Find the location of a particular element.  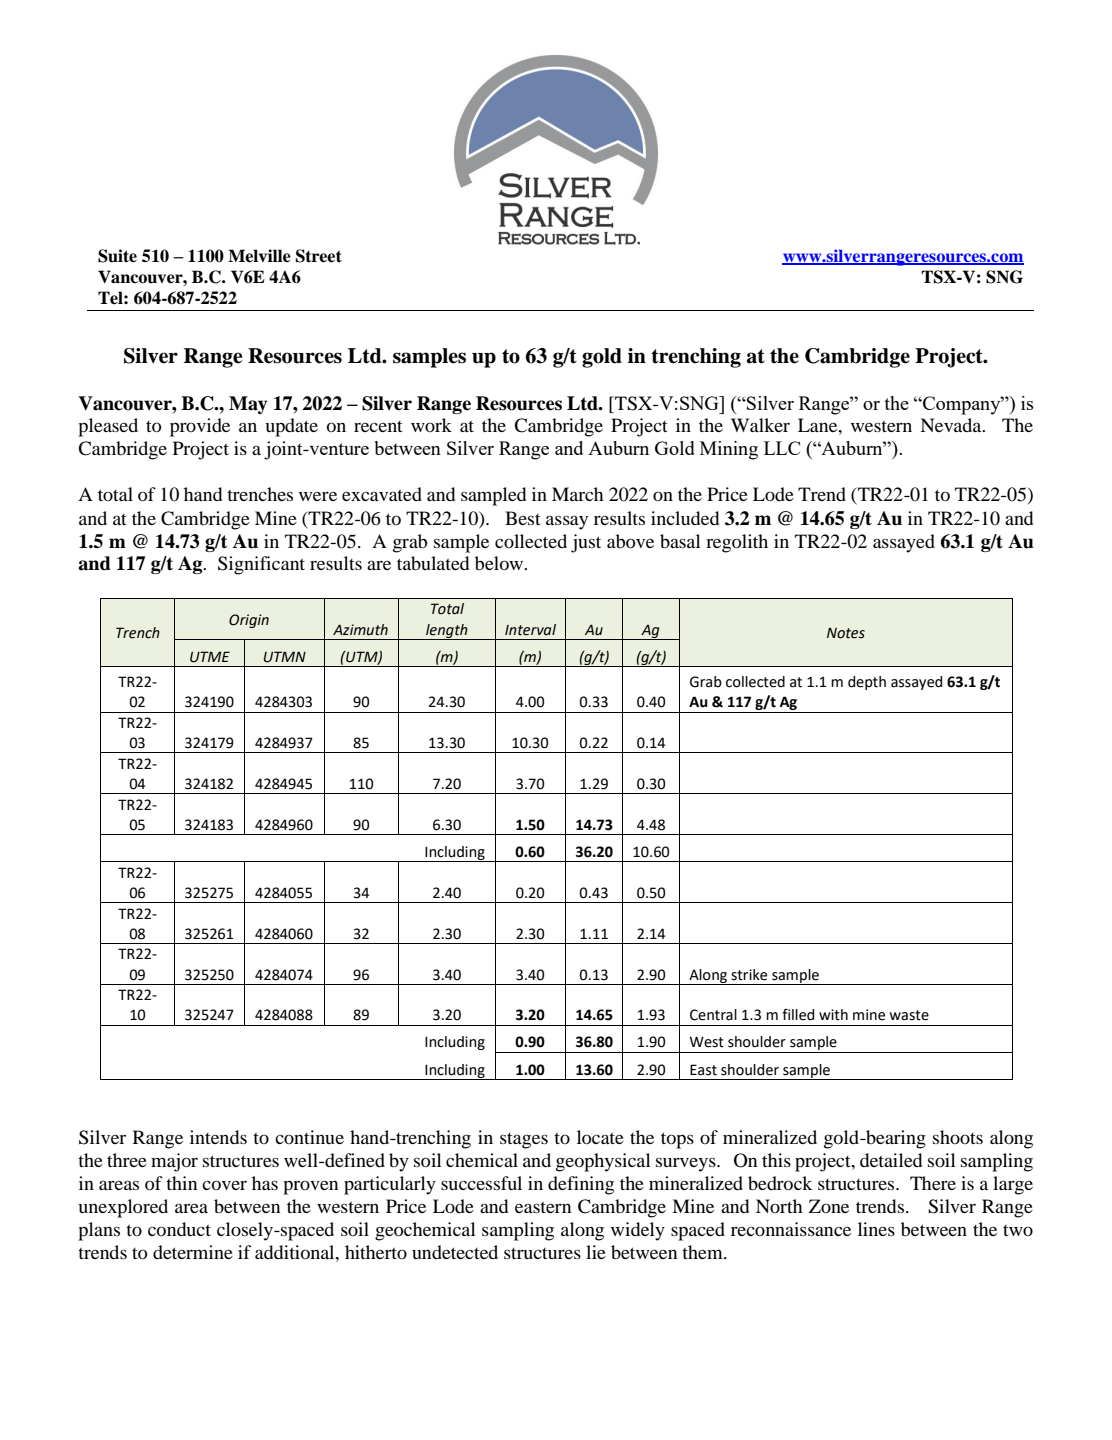

Nevada is located at coordinates (952, 425).
